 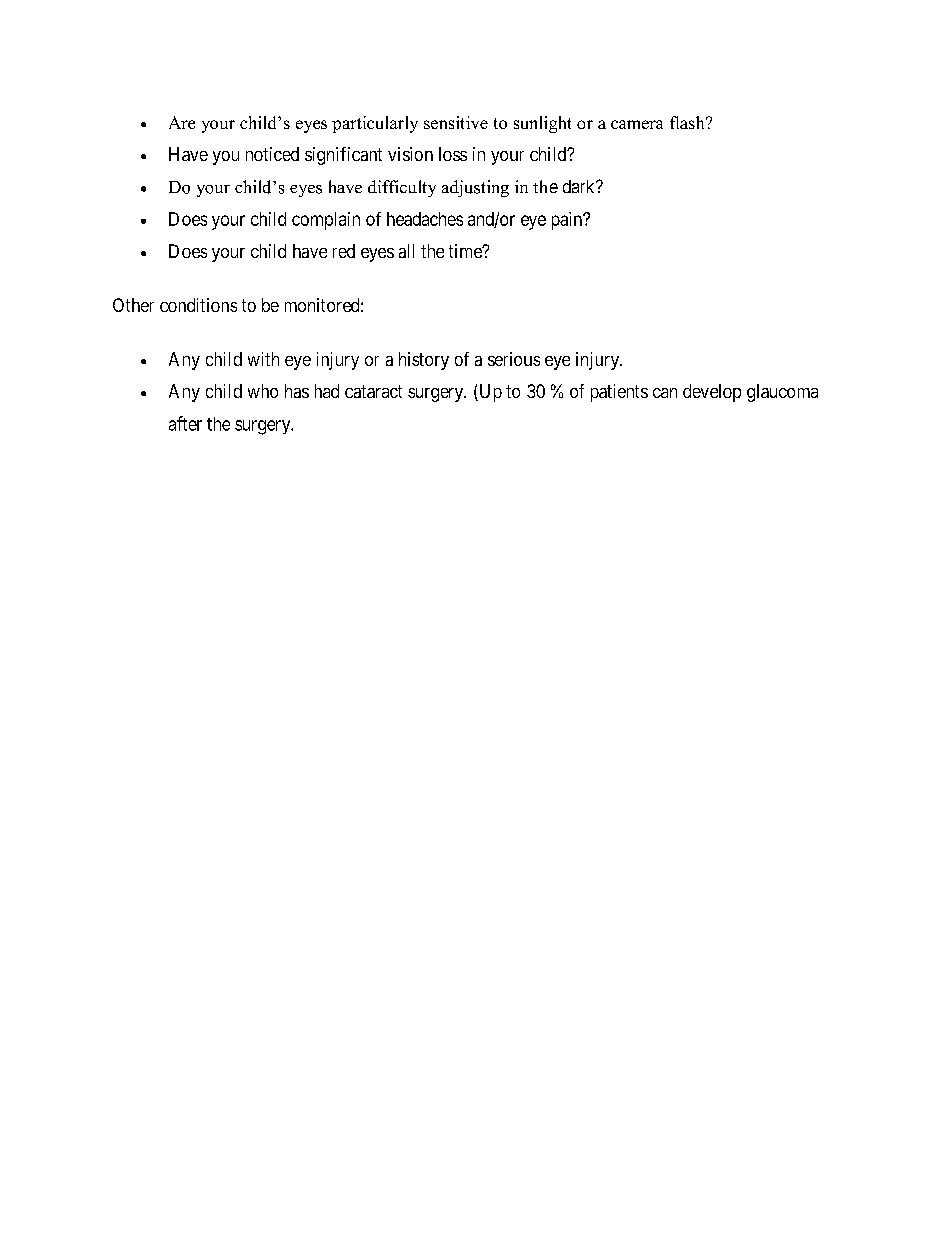 I want to click on after, so click(x=185, y=423).
